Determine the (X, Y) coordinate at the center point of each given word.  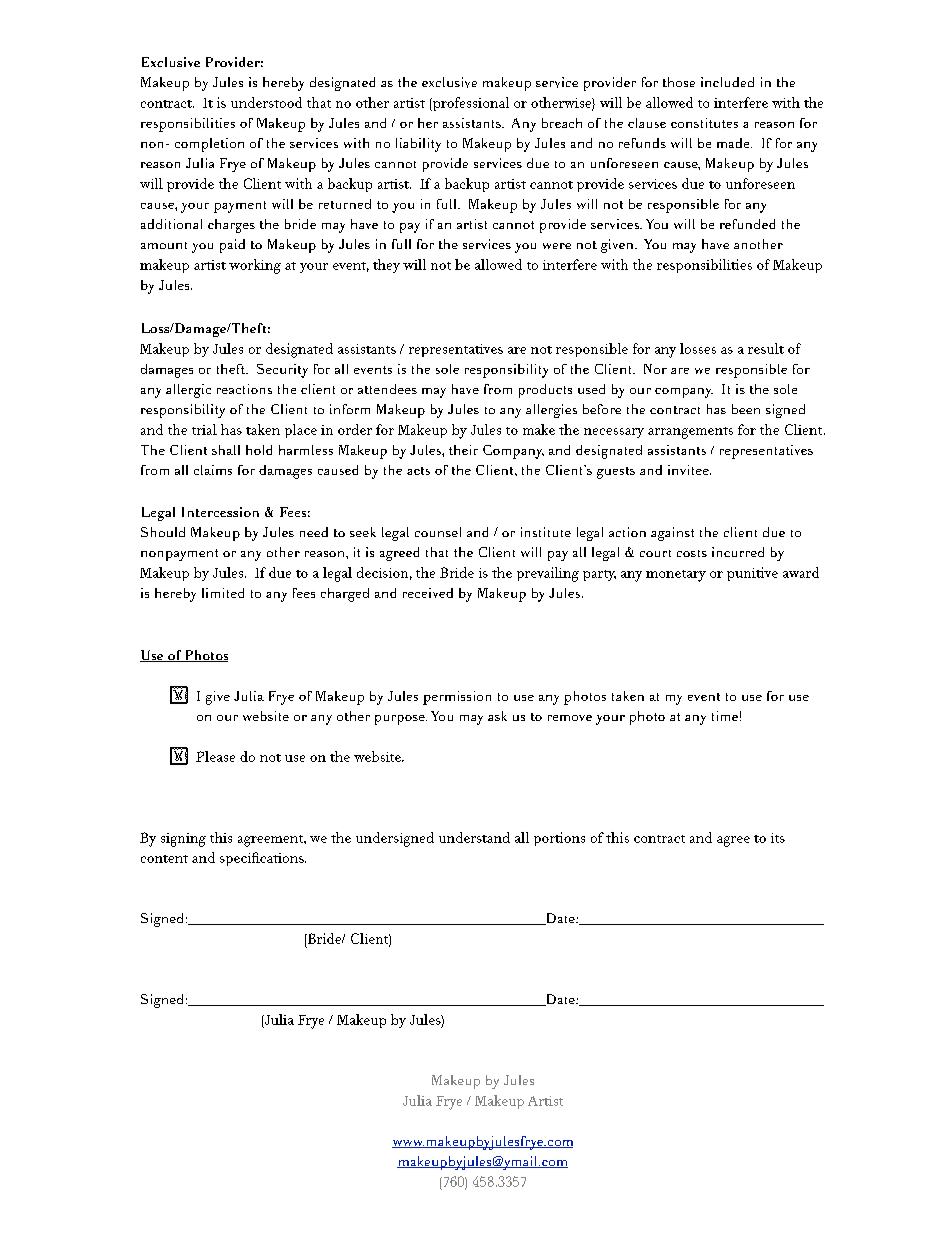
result (766, 348)
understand (474, 837)
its (778, 838)
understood (266, 102)
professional (470, 104)
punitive (752, 574)
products (545, 391)
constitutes (704, 123)
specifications (263, 859)
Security (282, 371)
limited (223, 593)
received (428, 593)
